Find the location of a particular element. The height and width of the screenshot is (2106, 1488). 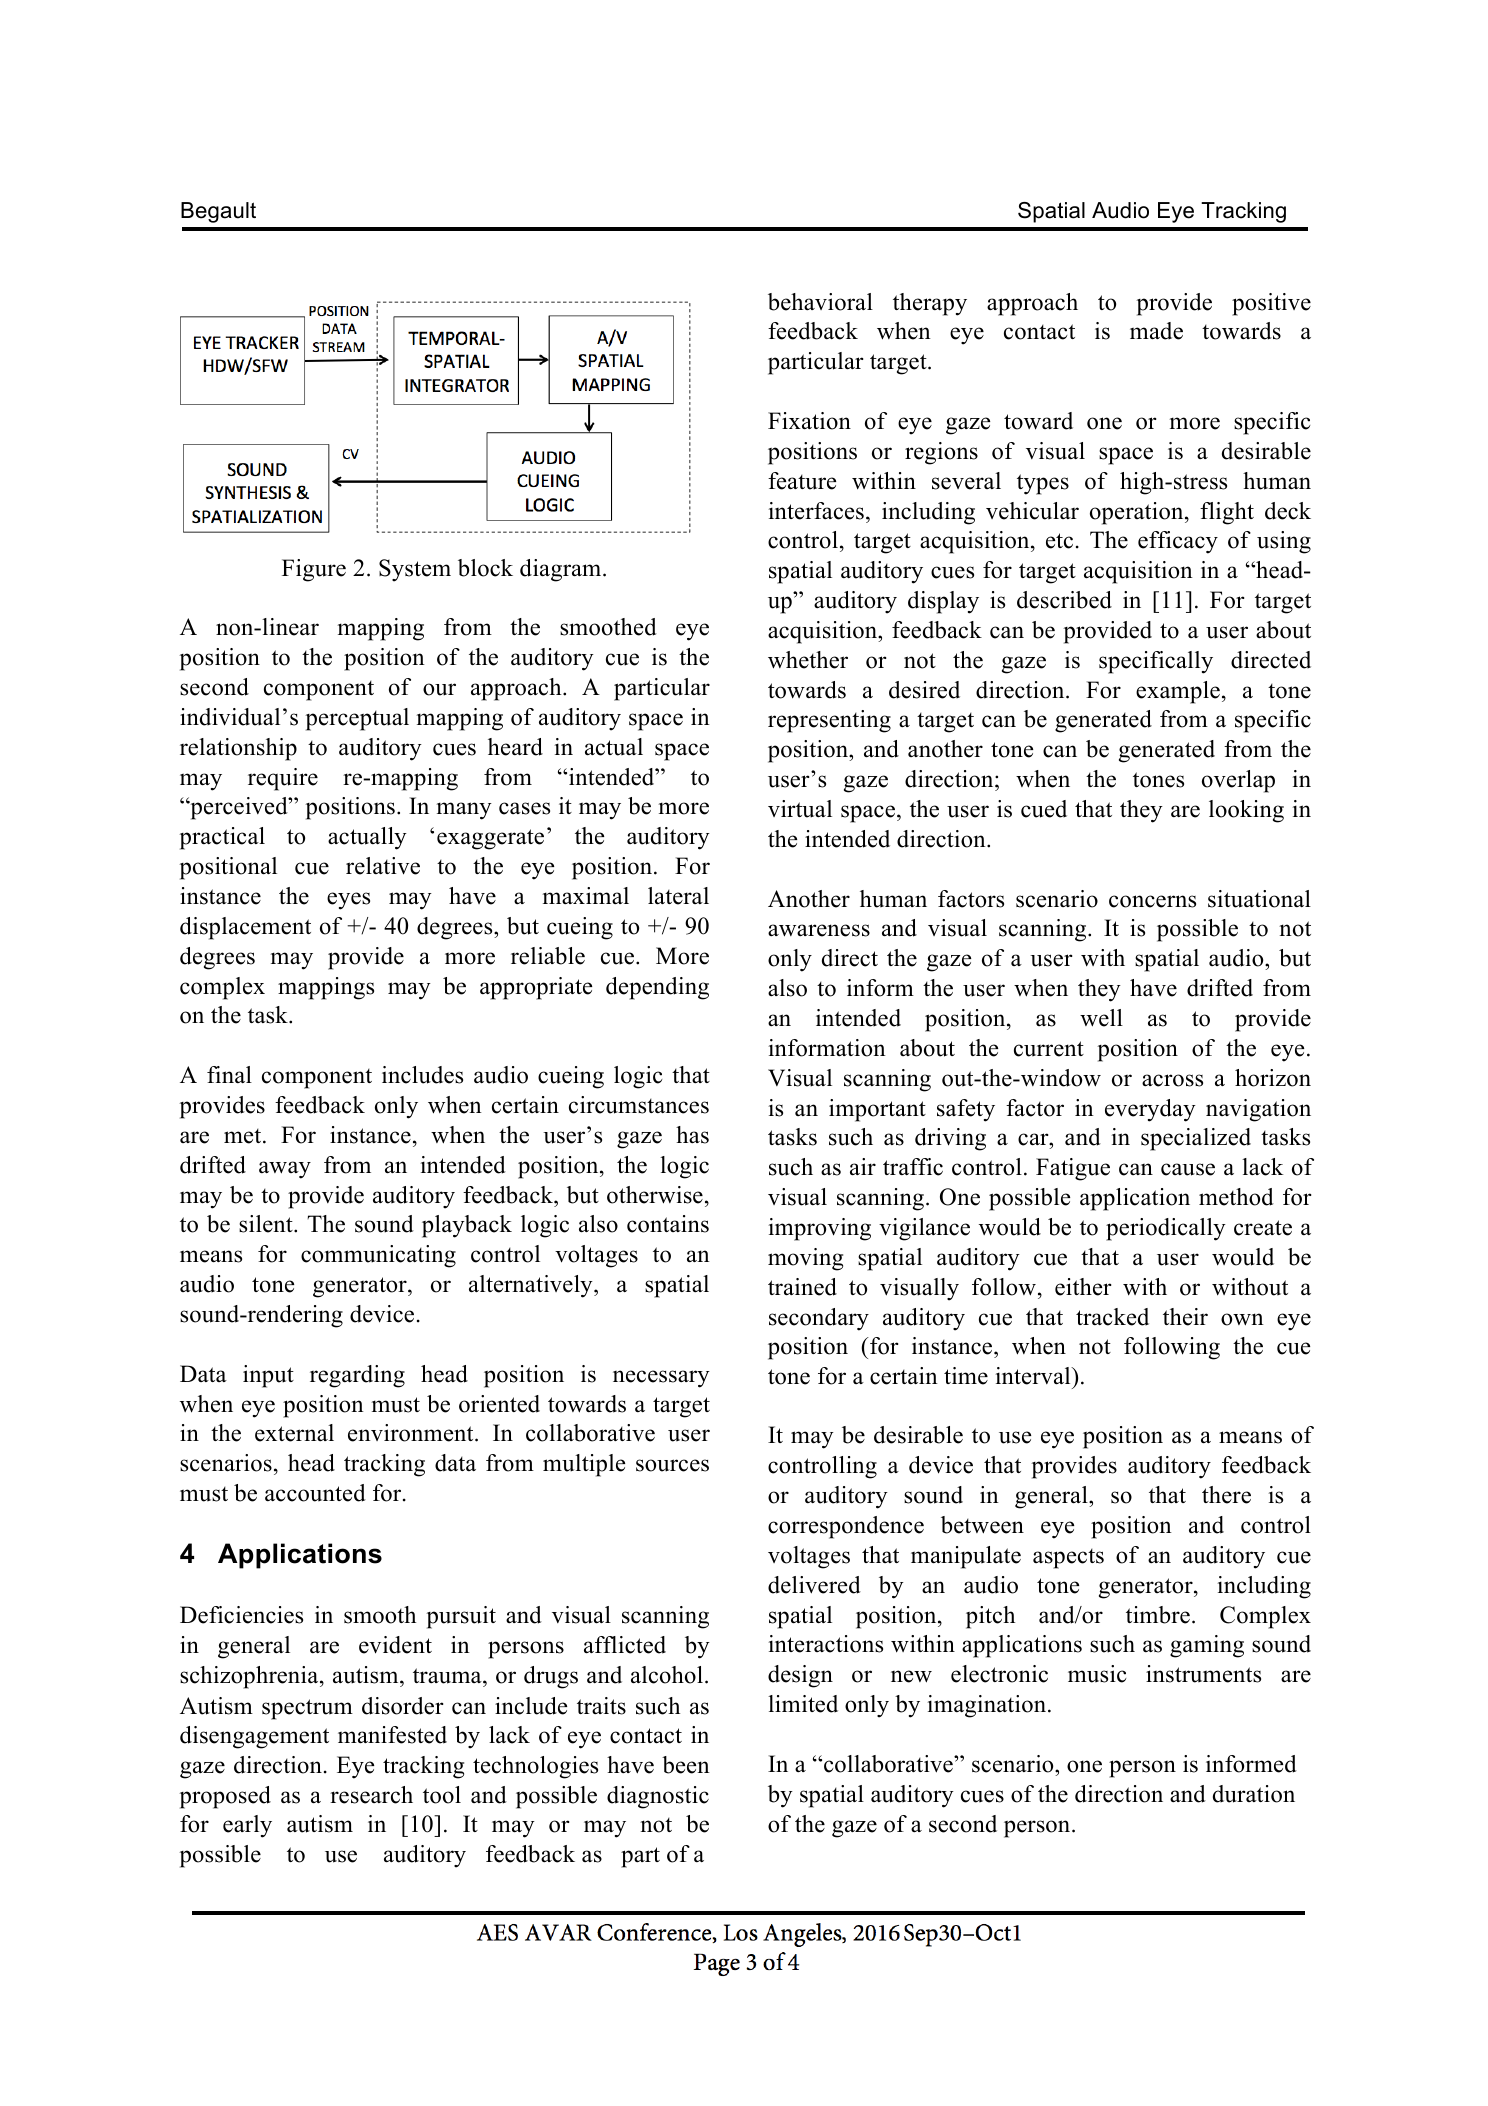

has is located at coordinates (692, 1135).
